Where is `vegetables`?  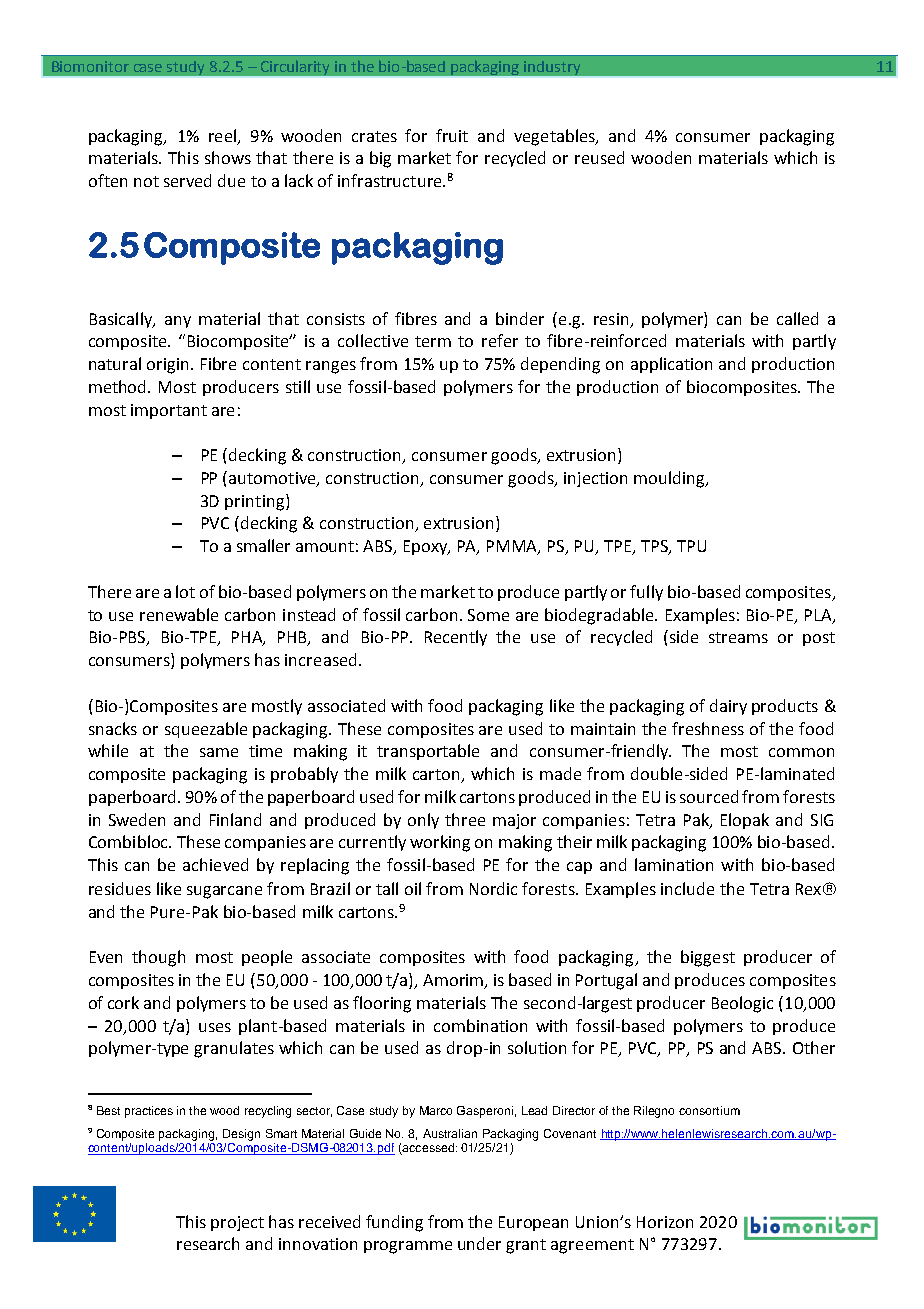
vegetables is located at coordinates (555, 137).
